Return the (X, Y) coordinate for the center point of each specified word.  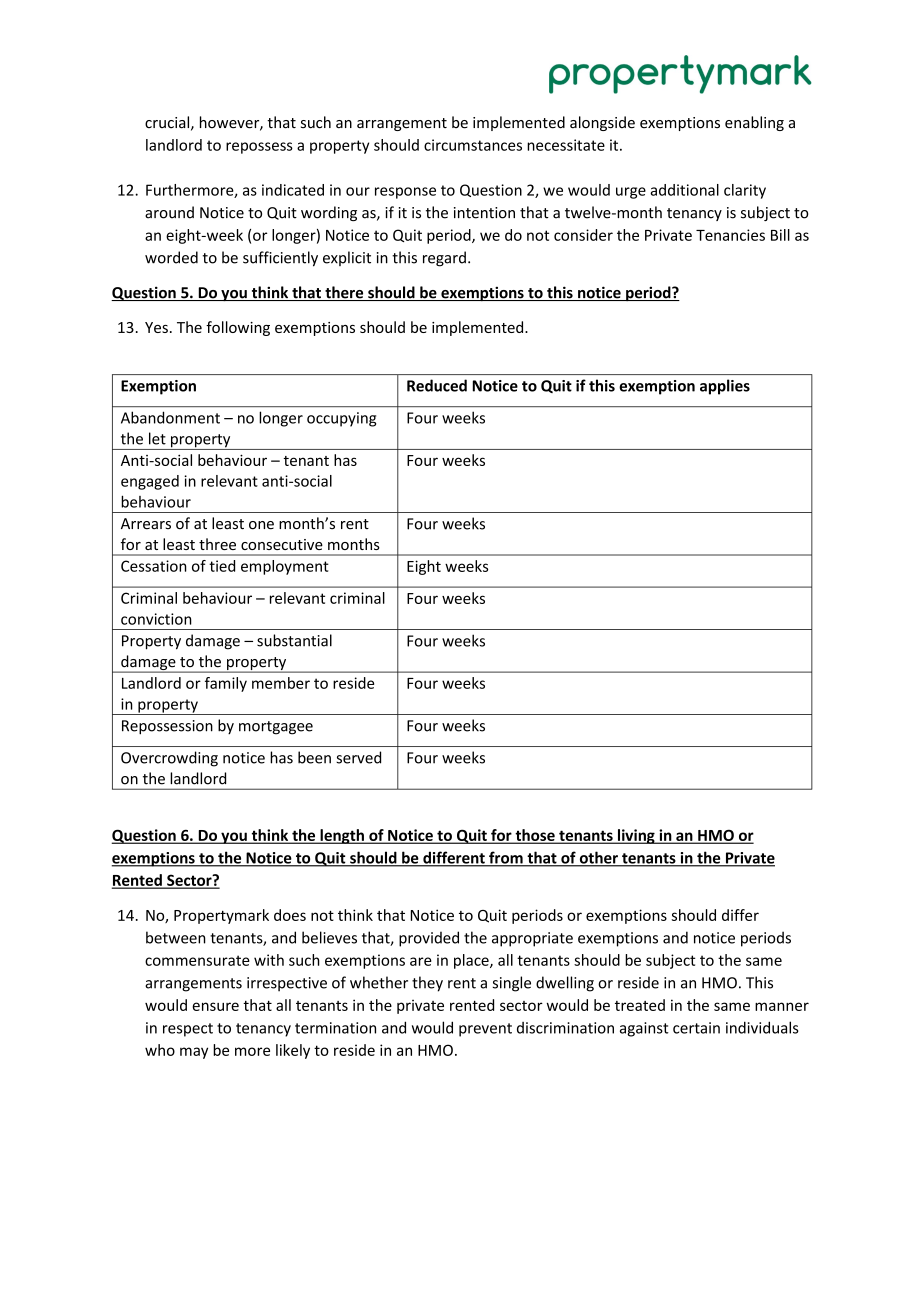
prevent (485, 1030)
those (535, 836)
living (636, 836)
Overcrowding (169, 759)
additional (684, 190)
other (598, 858)
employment (285, 567)
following (238, 328)
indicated (293, 190)
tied (222, 566)
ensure (215, 1006)
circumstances (473, 145)
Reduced (437, 385)
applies (725, 387)
